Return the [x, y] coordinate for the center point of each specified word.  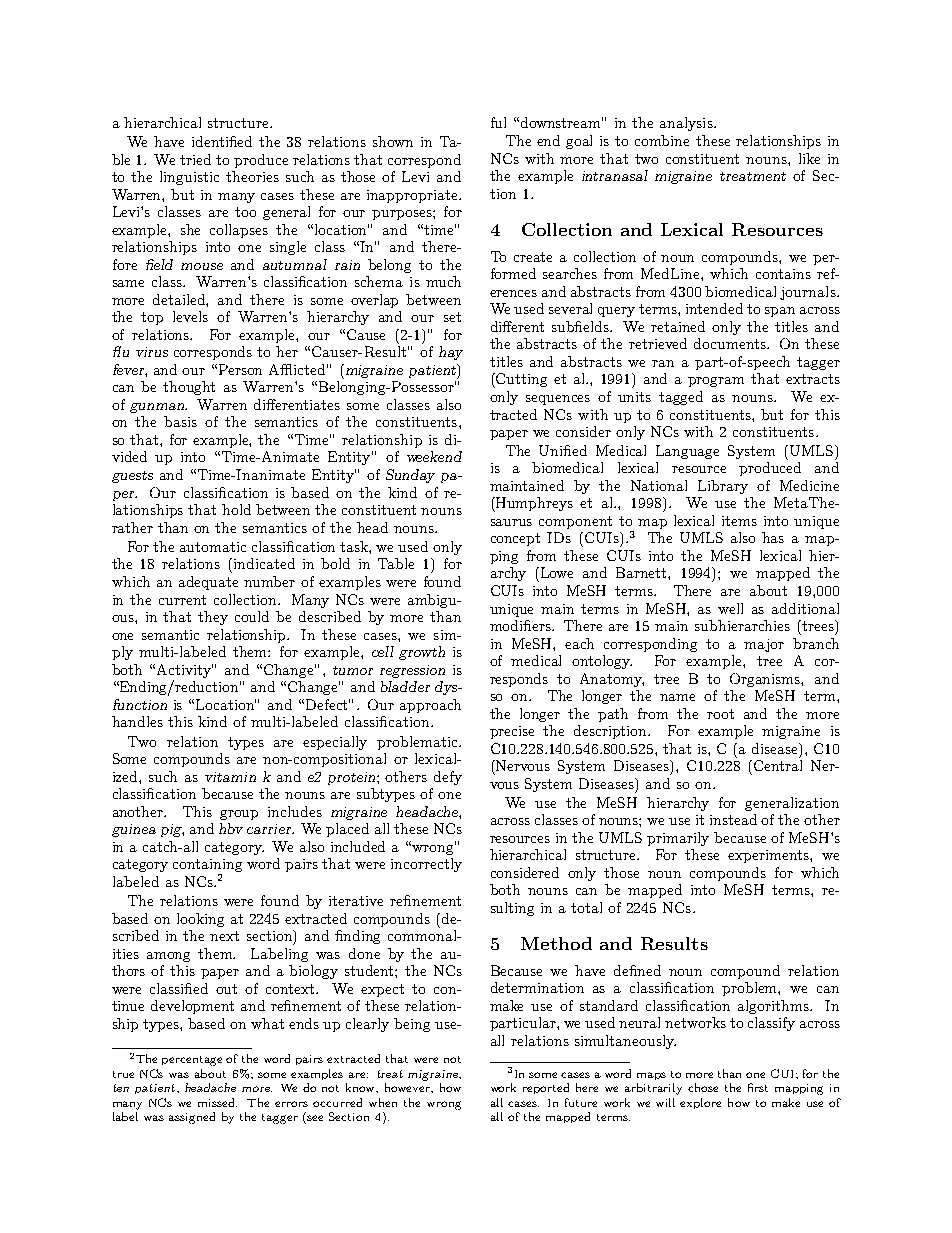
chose [703, 1087]
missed [217, 1102]
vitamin [230, 777]
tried [195, 159]
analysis [687, 124]
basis [180, 421]
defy [448, 778]
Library [723, 487]
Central [778, 765]
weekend [434, 456]
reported [546, 1088]
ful [498, 122]
